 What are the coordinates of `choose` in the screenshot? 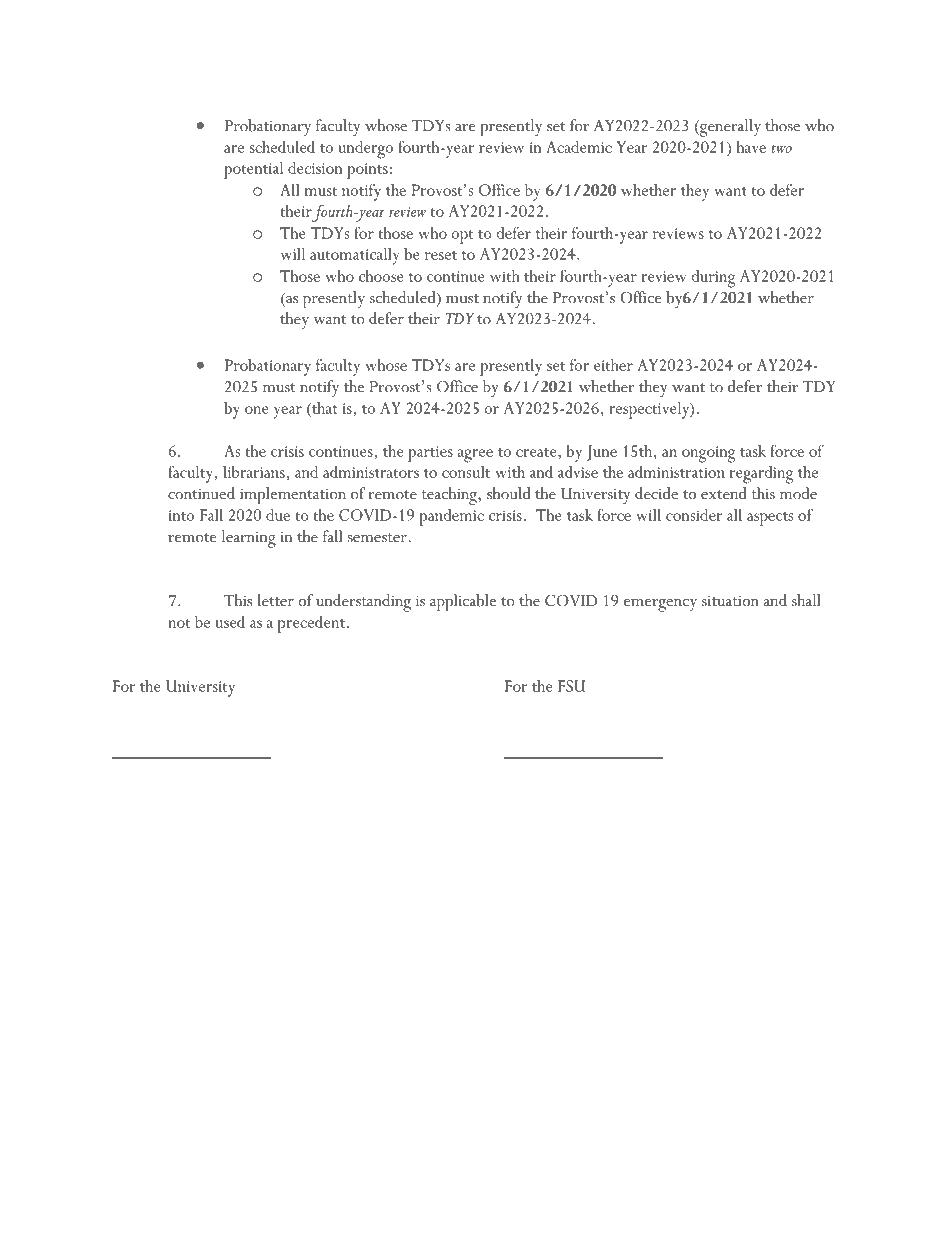 It's located at (381, 276).
